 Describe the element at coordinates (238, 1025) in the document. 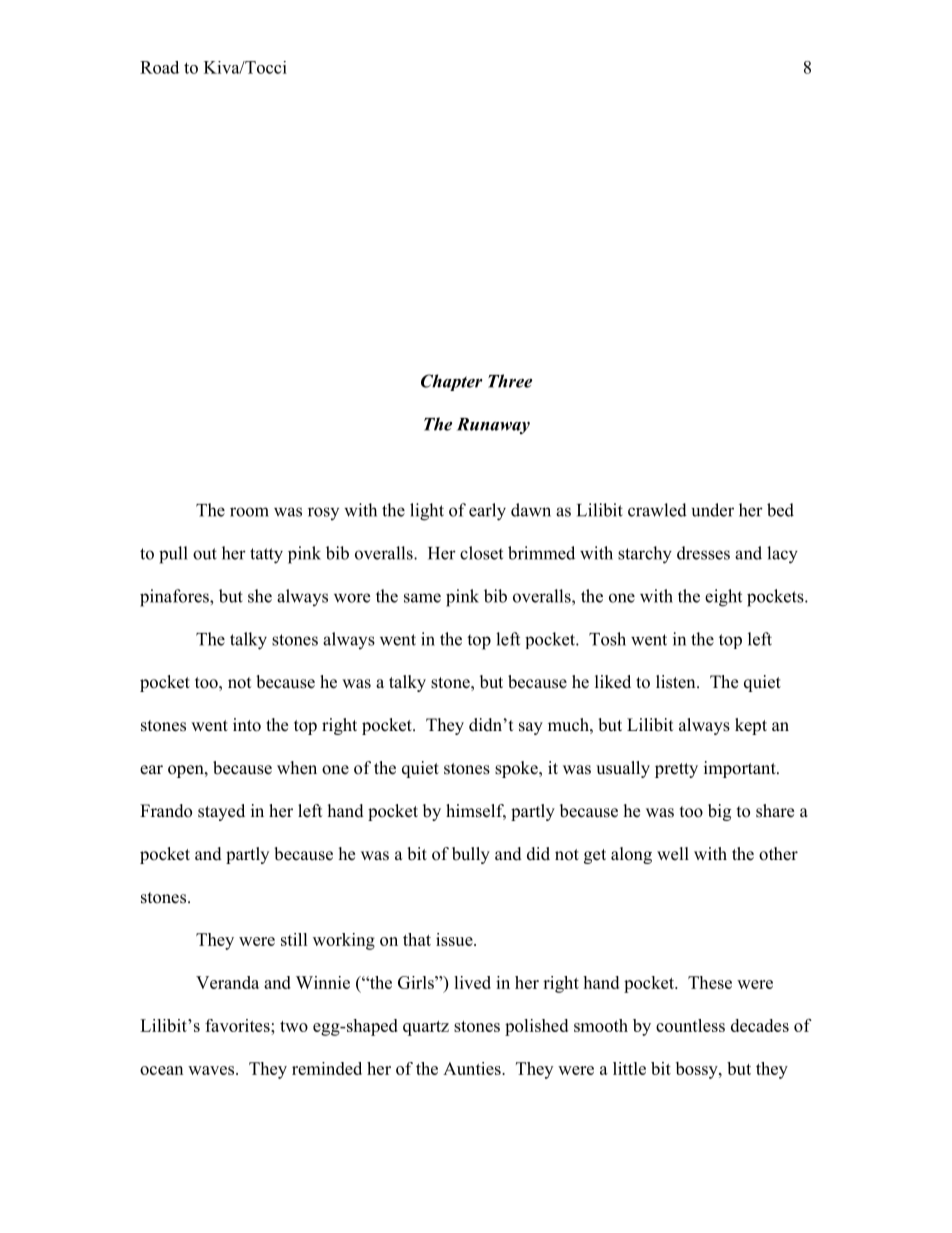

I see `favorites` at that location.
